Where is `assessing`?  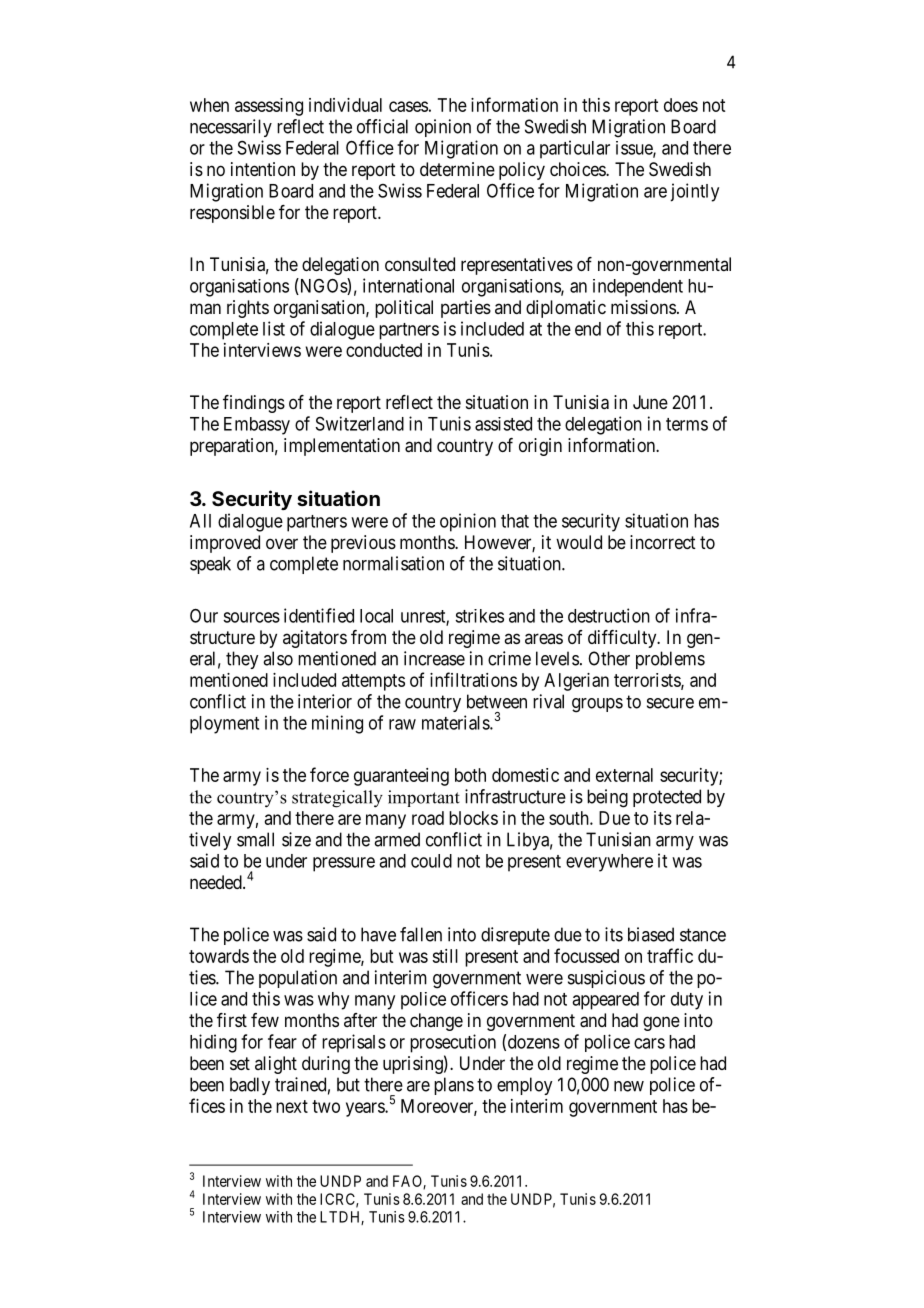 assessing is located at coordinates (269, 107).
